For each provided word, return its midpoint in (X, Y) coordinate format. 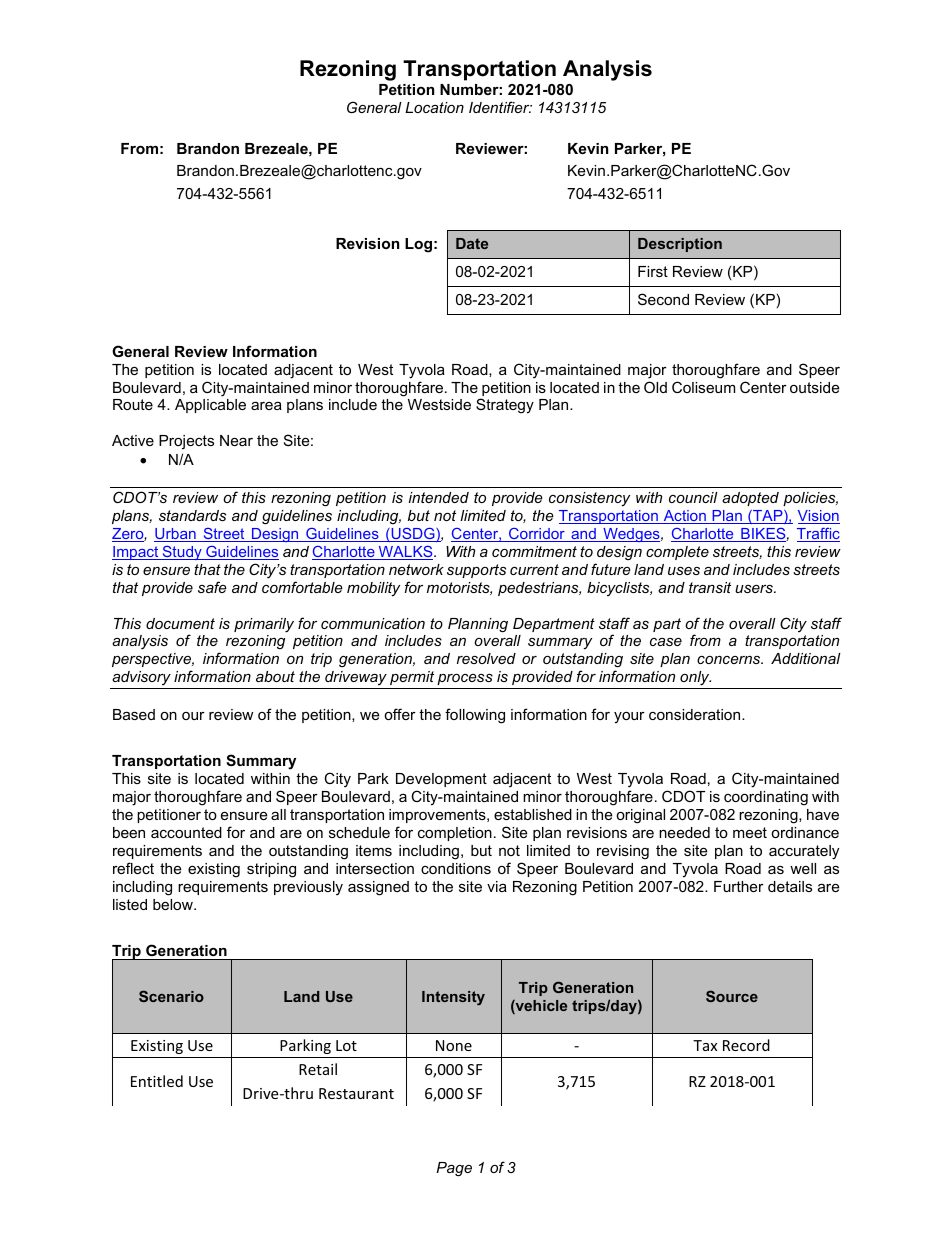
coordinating (766, 798)
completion (455, 834)
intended (439, 497)
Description (680, 245)
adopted (750, 499)
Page (454, 1169)
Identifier (500, 107)
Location (434, 107)
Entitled (157, 1081)
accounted (186, 832)
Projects (186, 442)
